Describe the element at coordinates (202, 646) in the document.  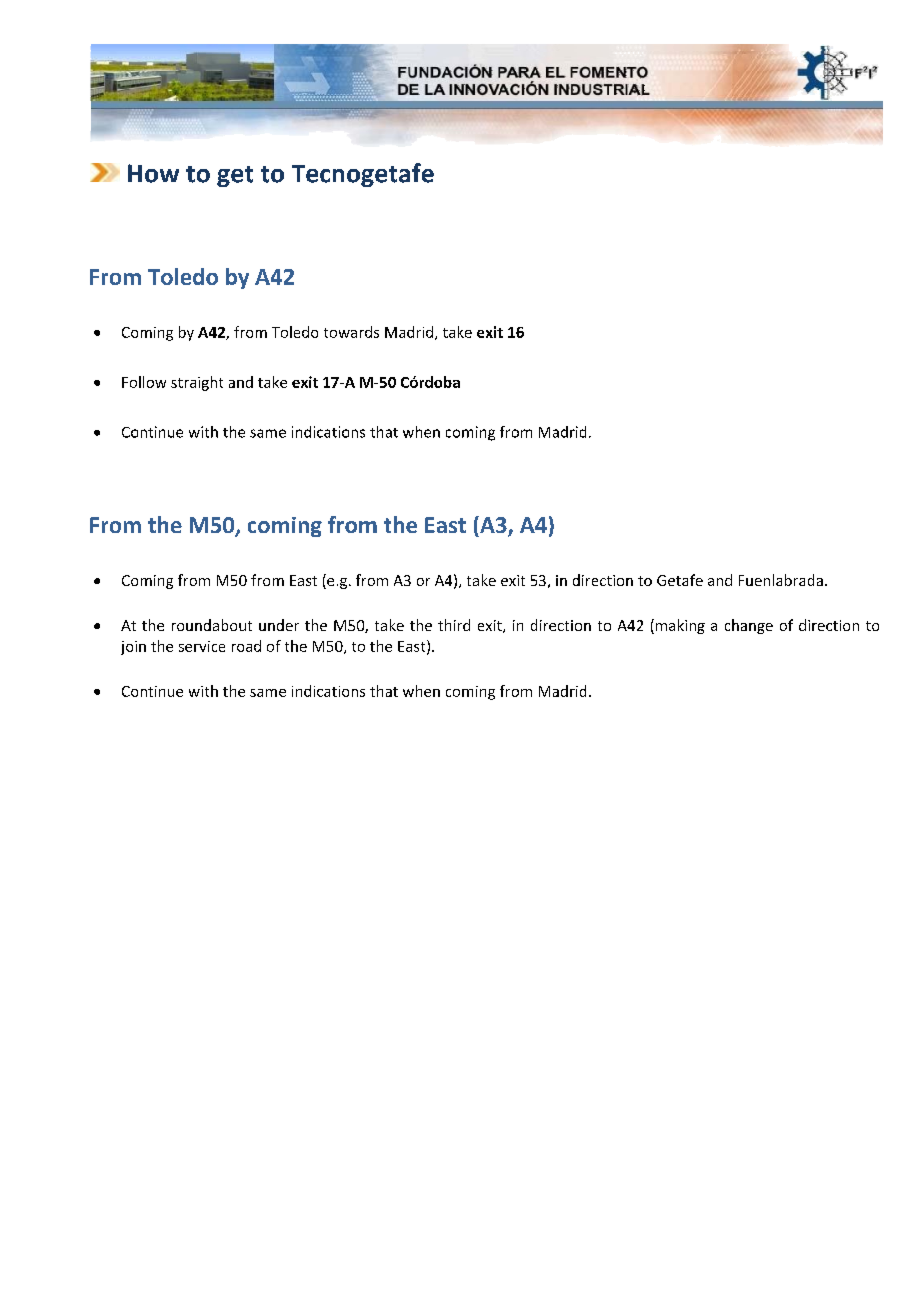
I see `service` at that location.
